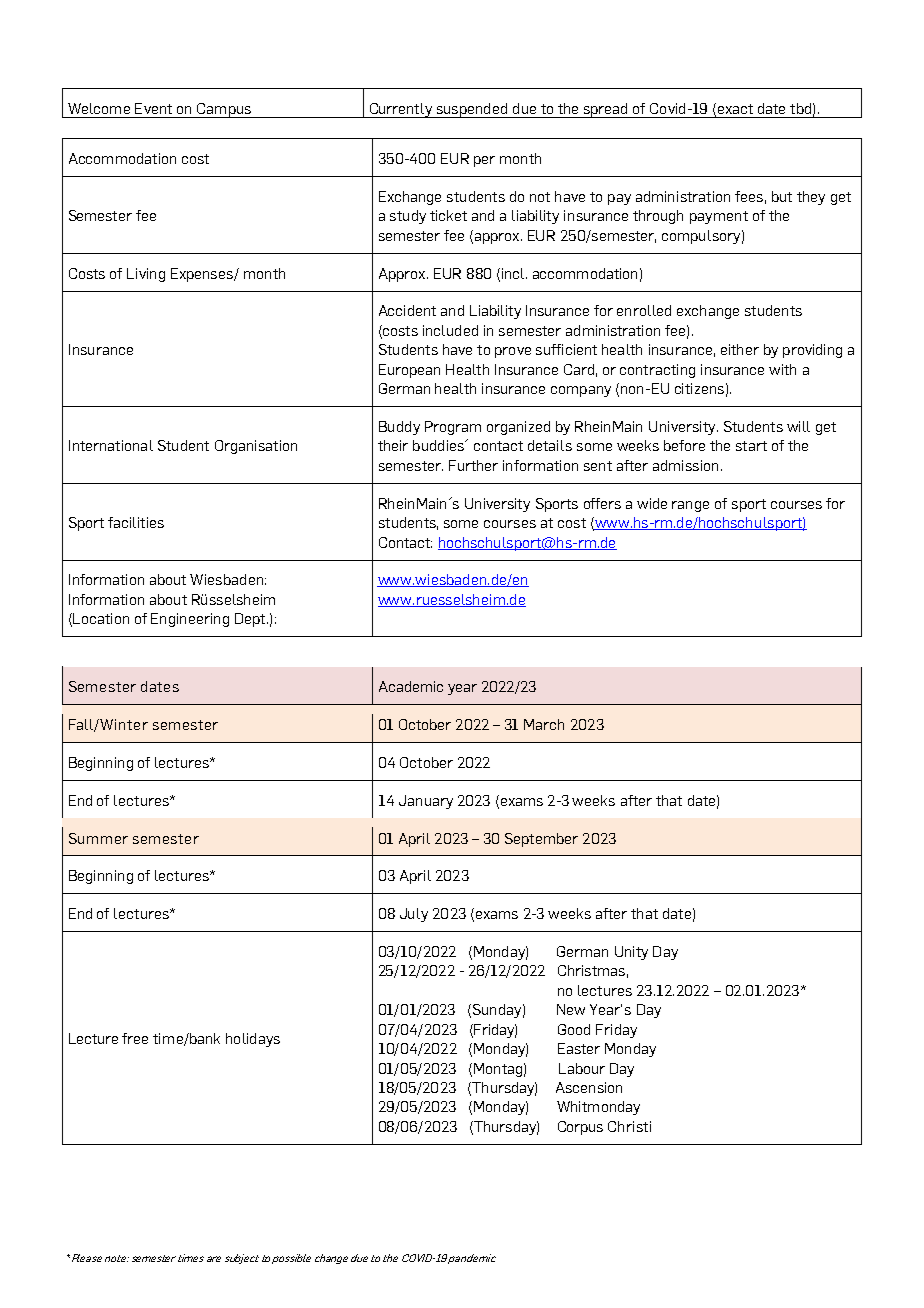 The height and width of the page is (1308, 924). Describe the element at coordinates (544, 724) in the page. I see `March` at that location.
